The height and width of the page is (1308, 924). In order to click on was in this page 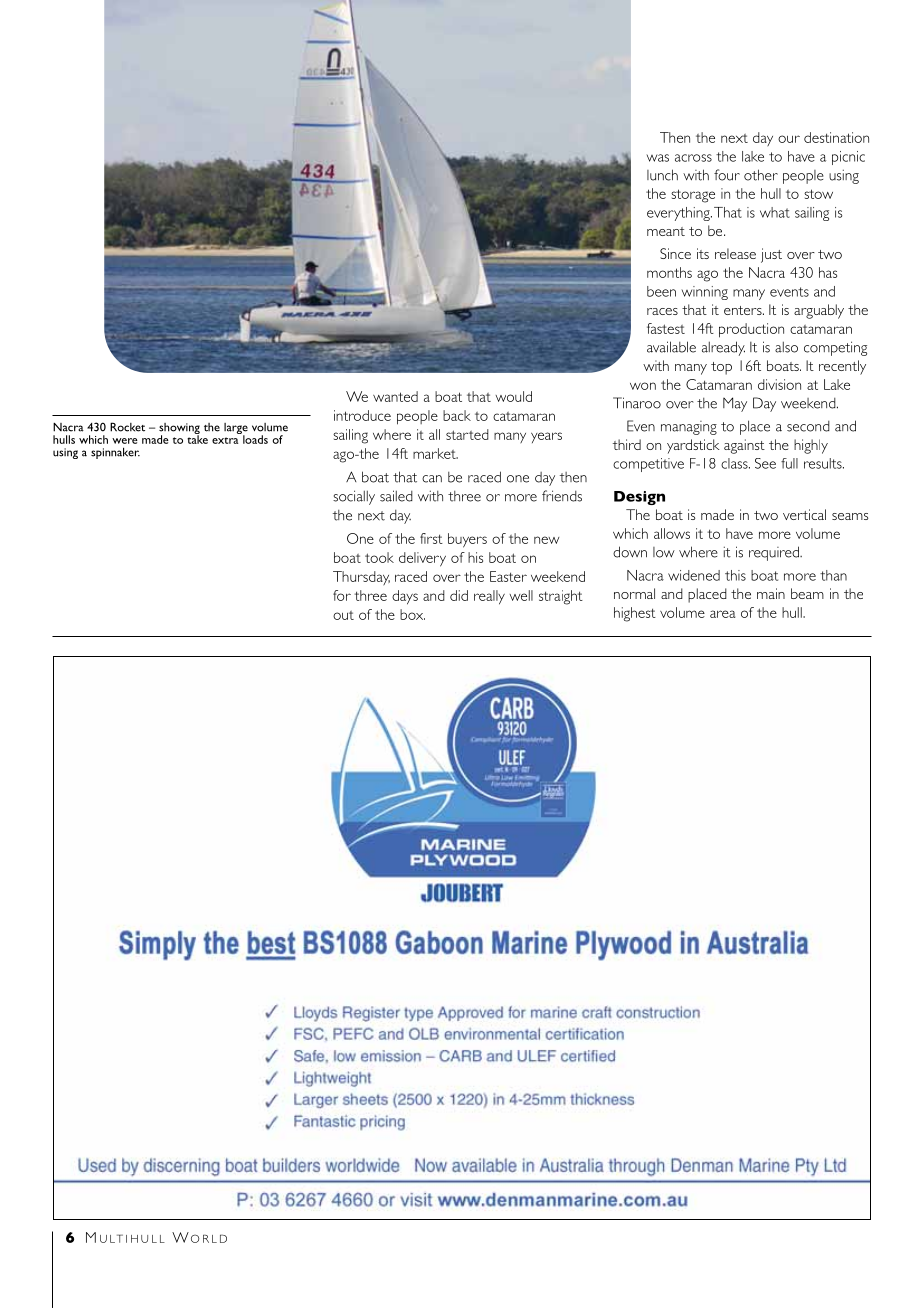, I will do `click(657, 158)`.
